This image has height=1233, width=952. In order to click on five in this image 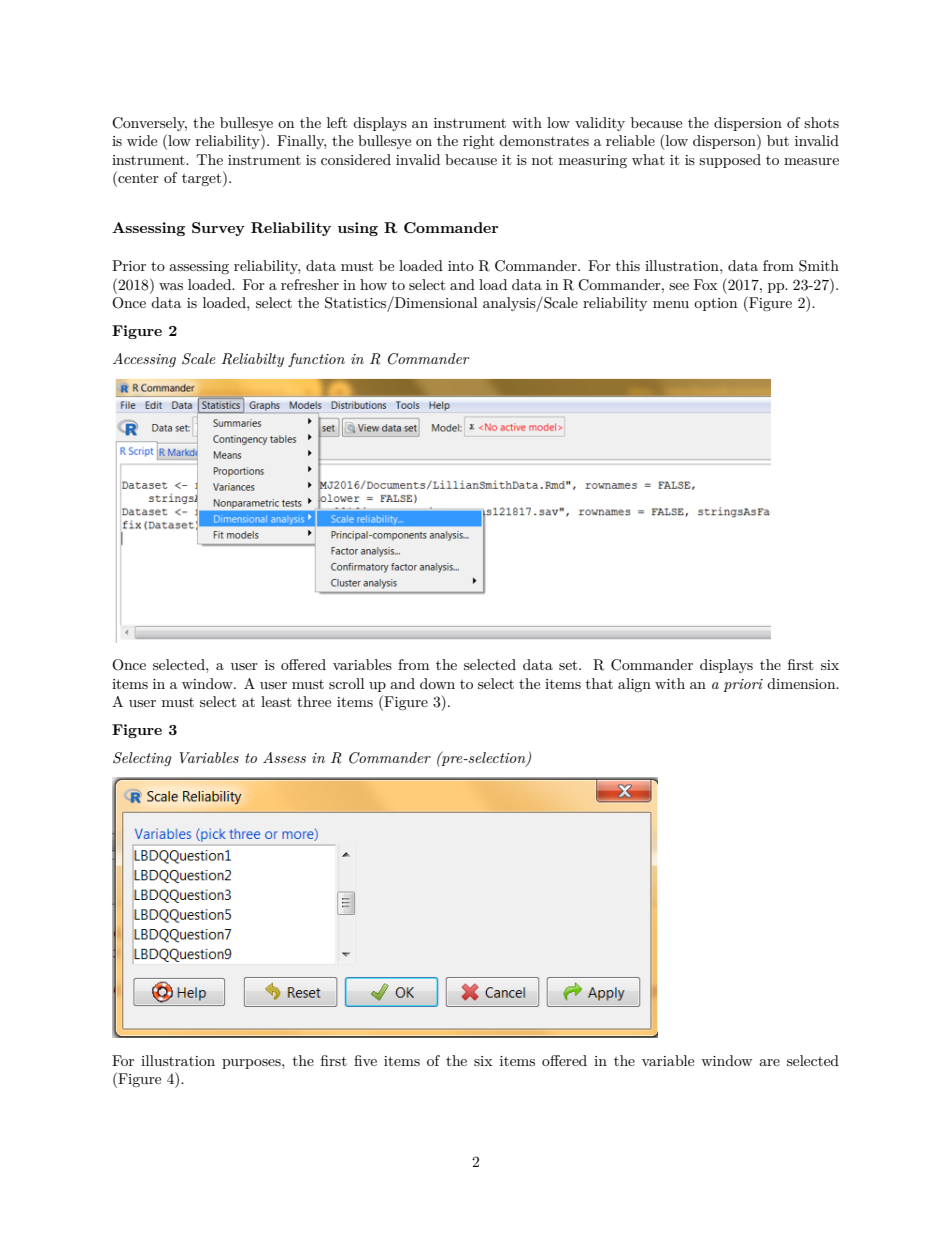, I will do `click(365, 1060)`.
